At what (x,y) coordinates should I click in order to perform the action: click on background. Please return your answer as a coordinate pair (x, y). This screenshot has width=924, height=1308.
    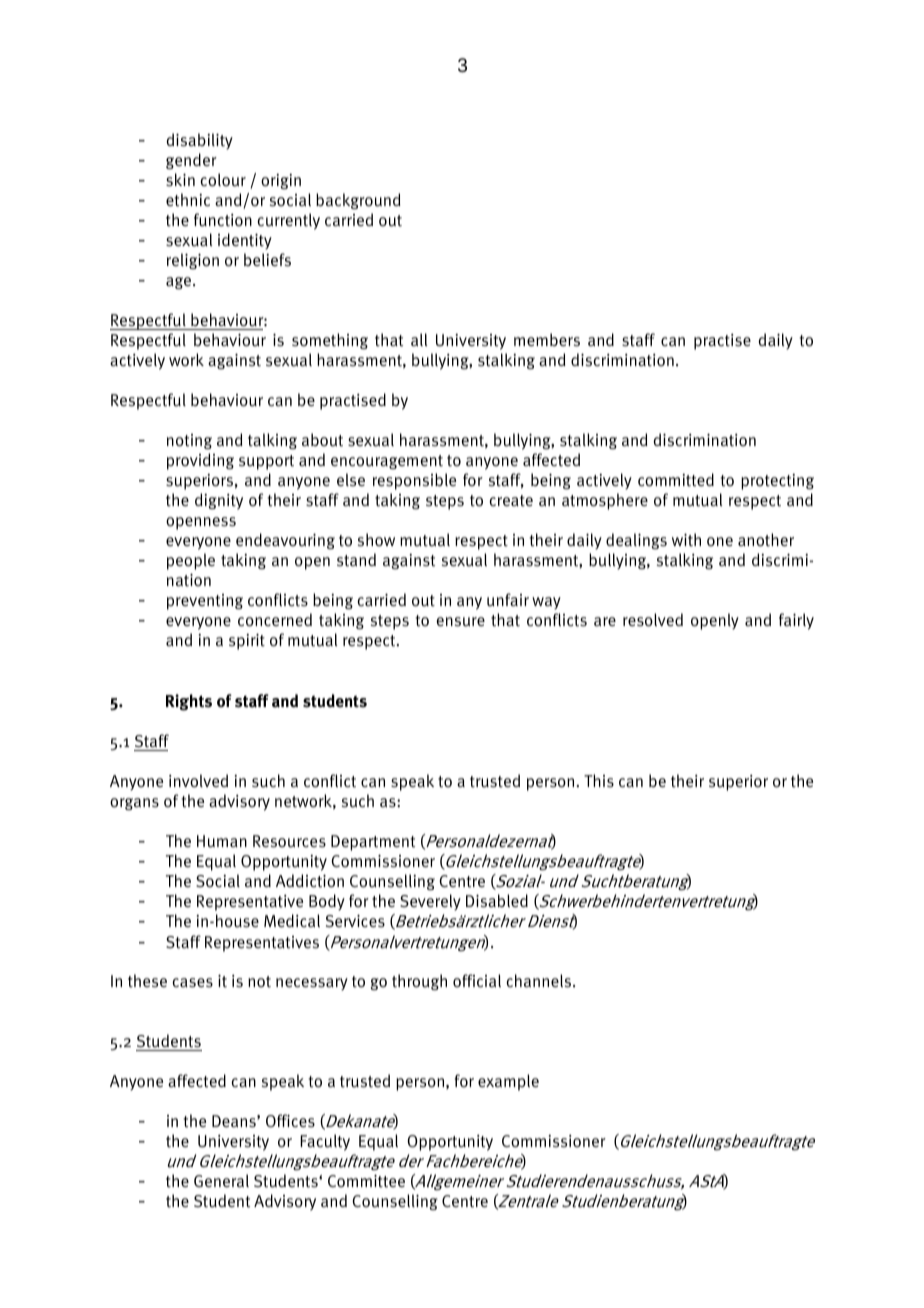
    Looking at the image, I should click on (358, 201).
